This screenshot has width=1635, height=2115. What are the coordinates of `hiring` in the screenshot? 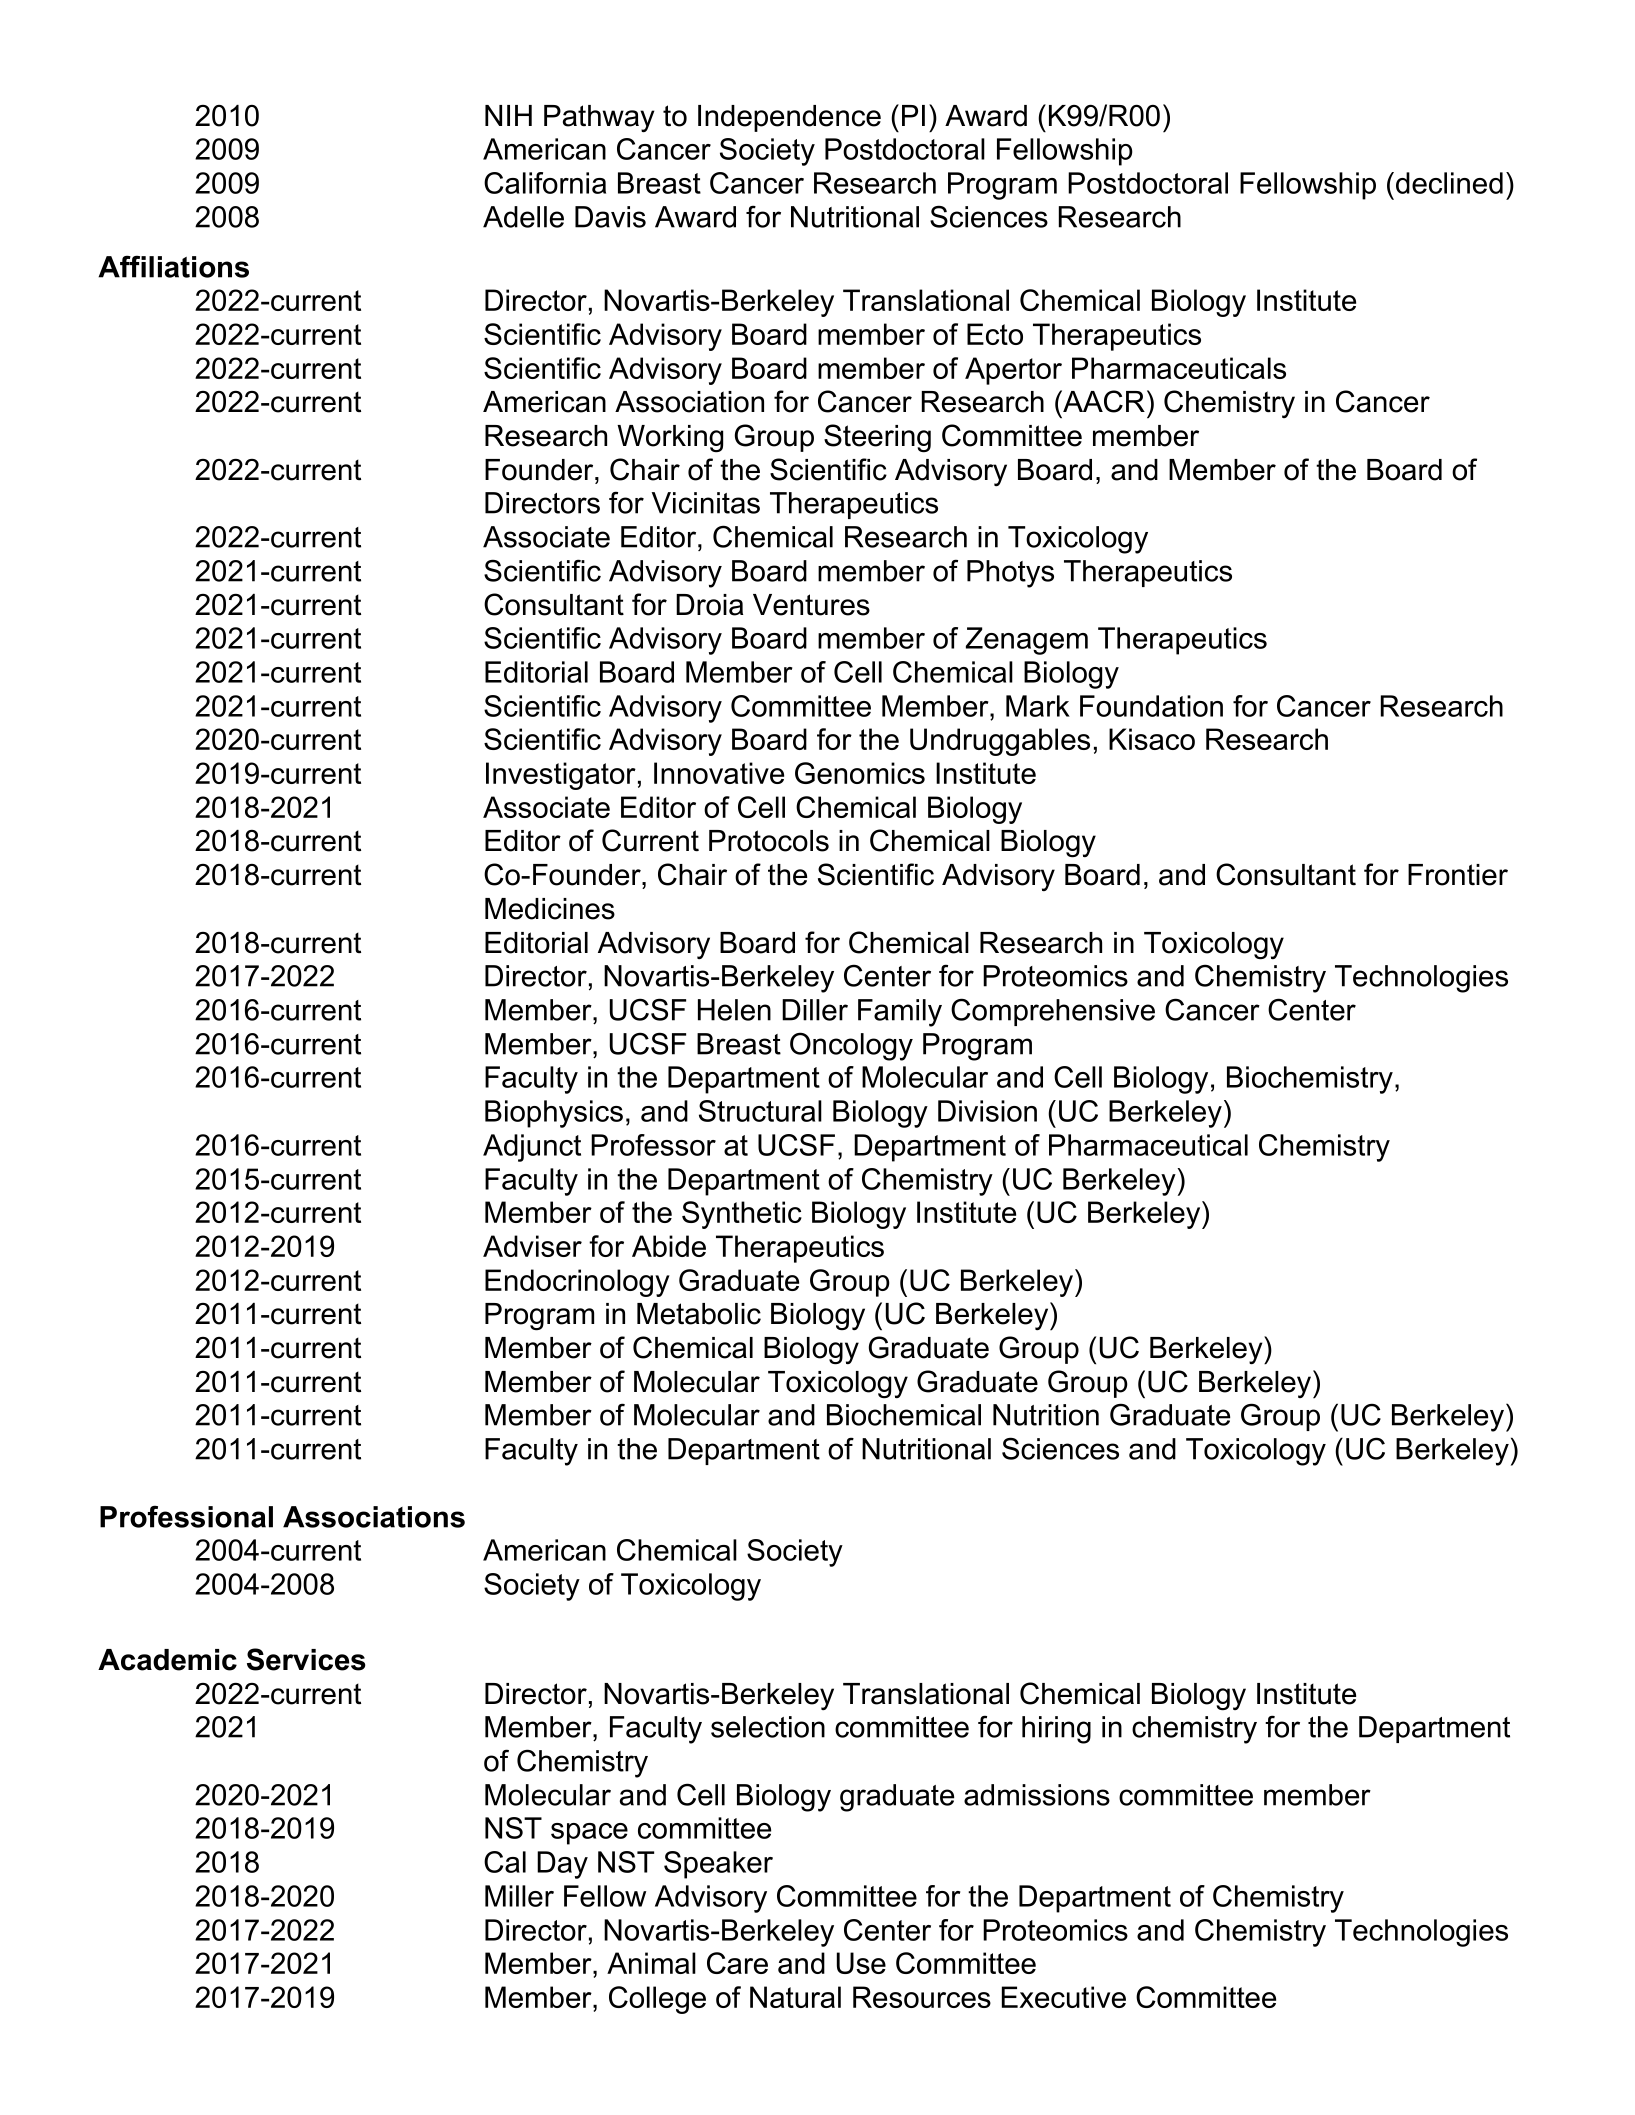 It's located at (1056, 1730).
